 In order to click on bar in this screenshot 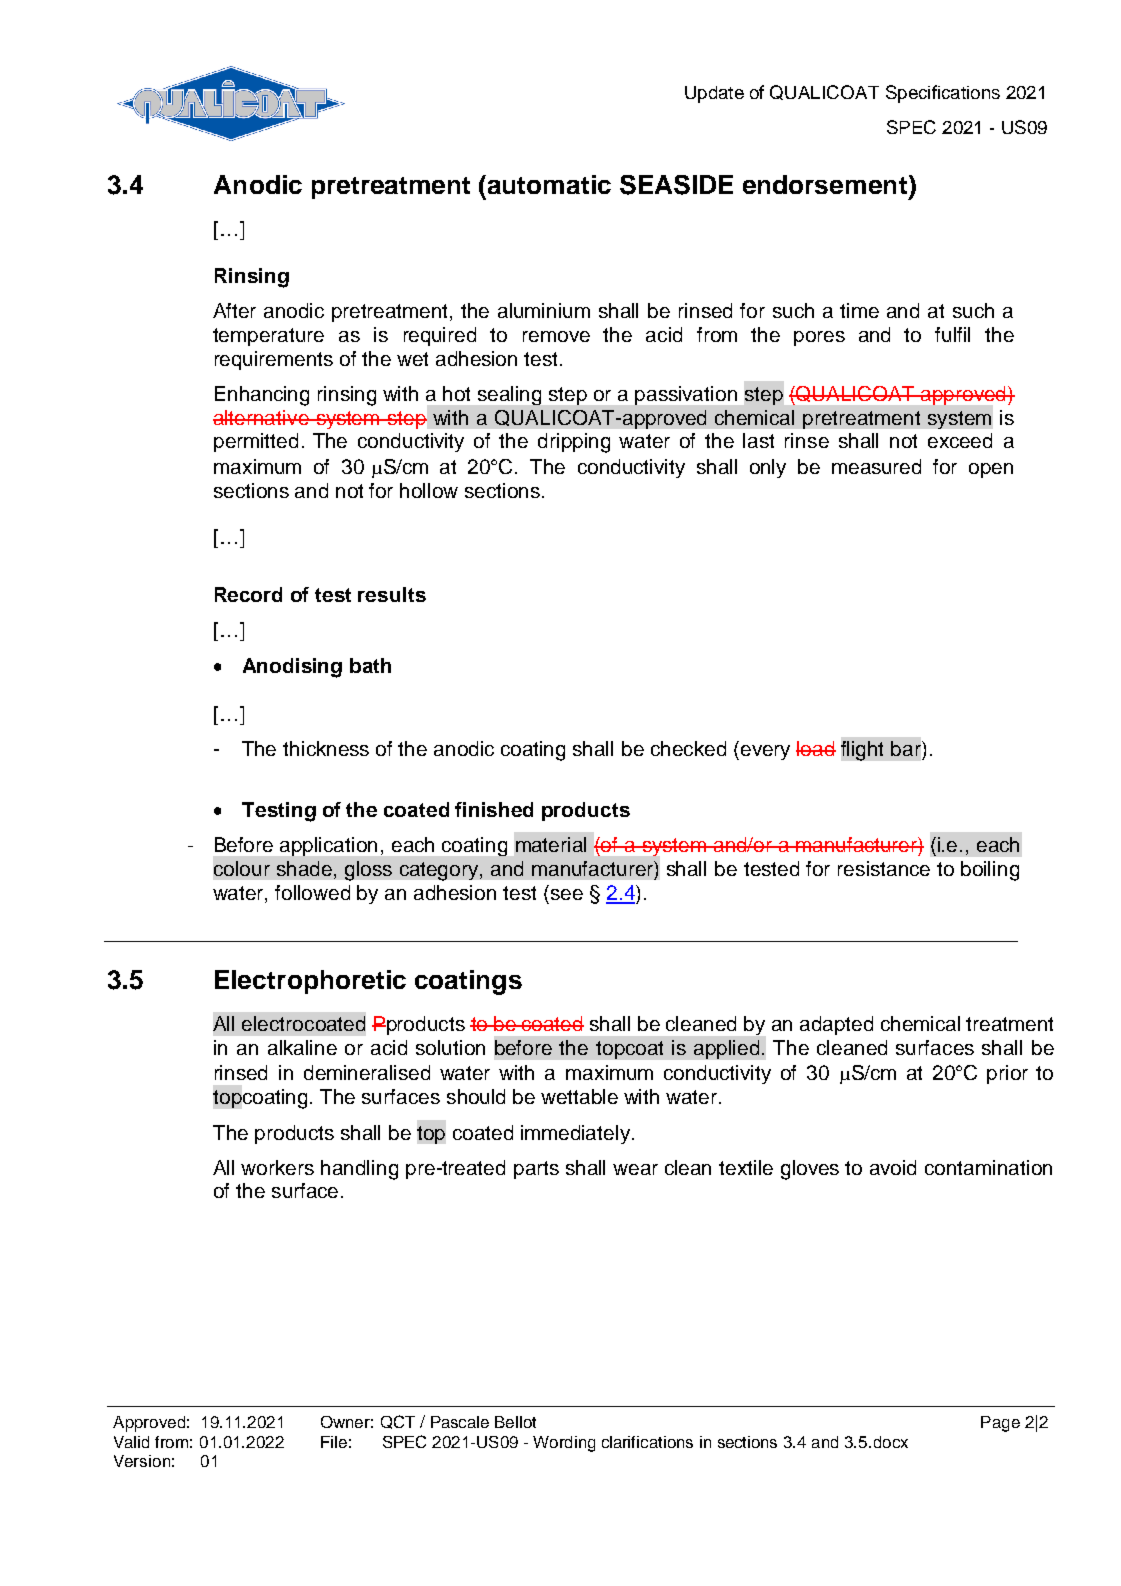, I will do `click(907, 748)`.
